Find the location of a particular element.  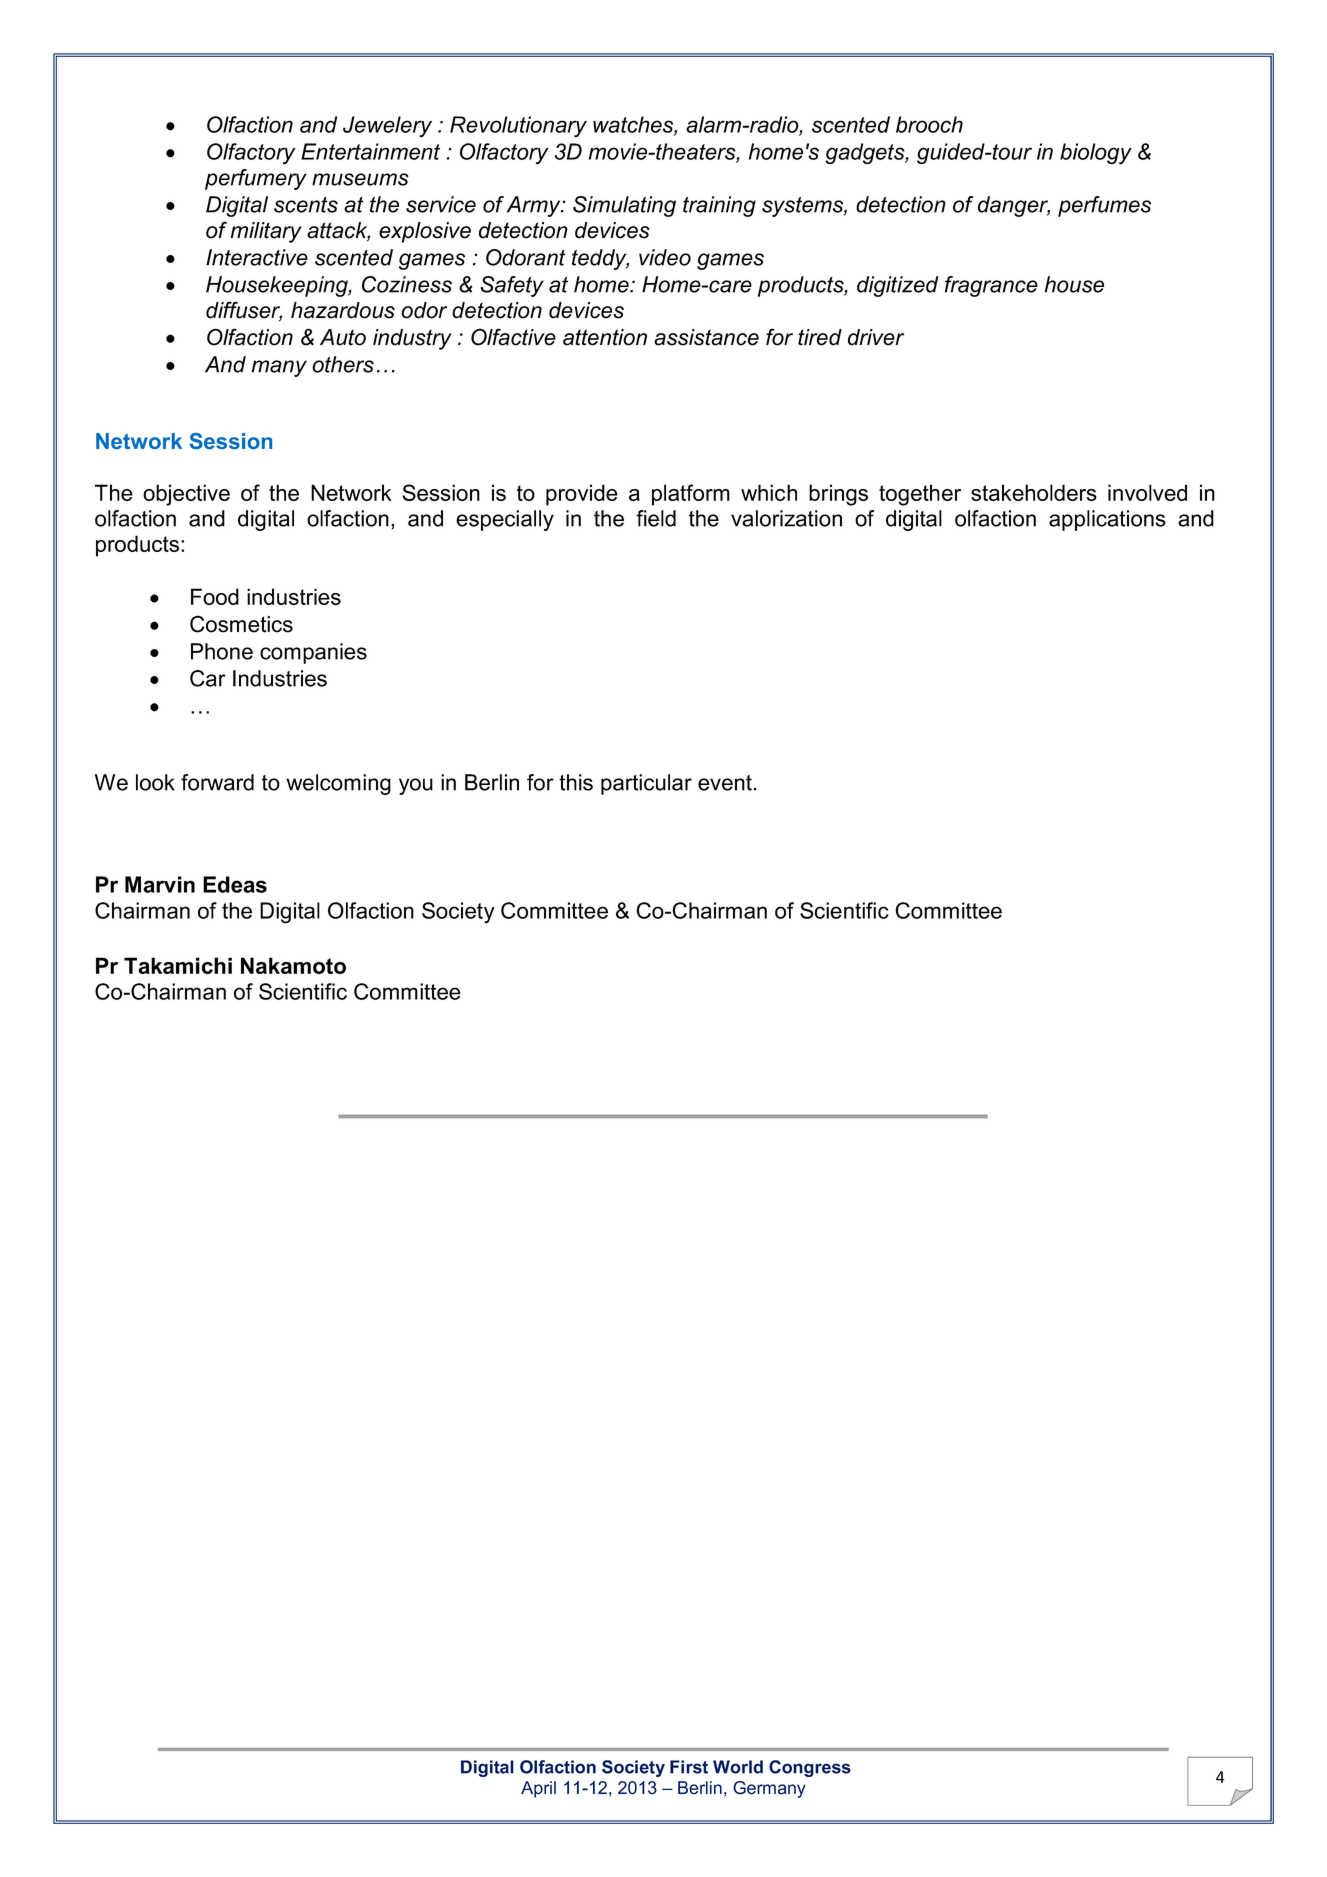

applications is located at coordinates (1107, 520).
